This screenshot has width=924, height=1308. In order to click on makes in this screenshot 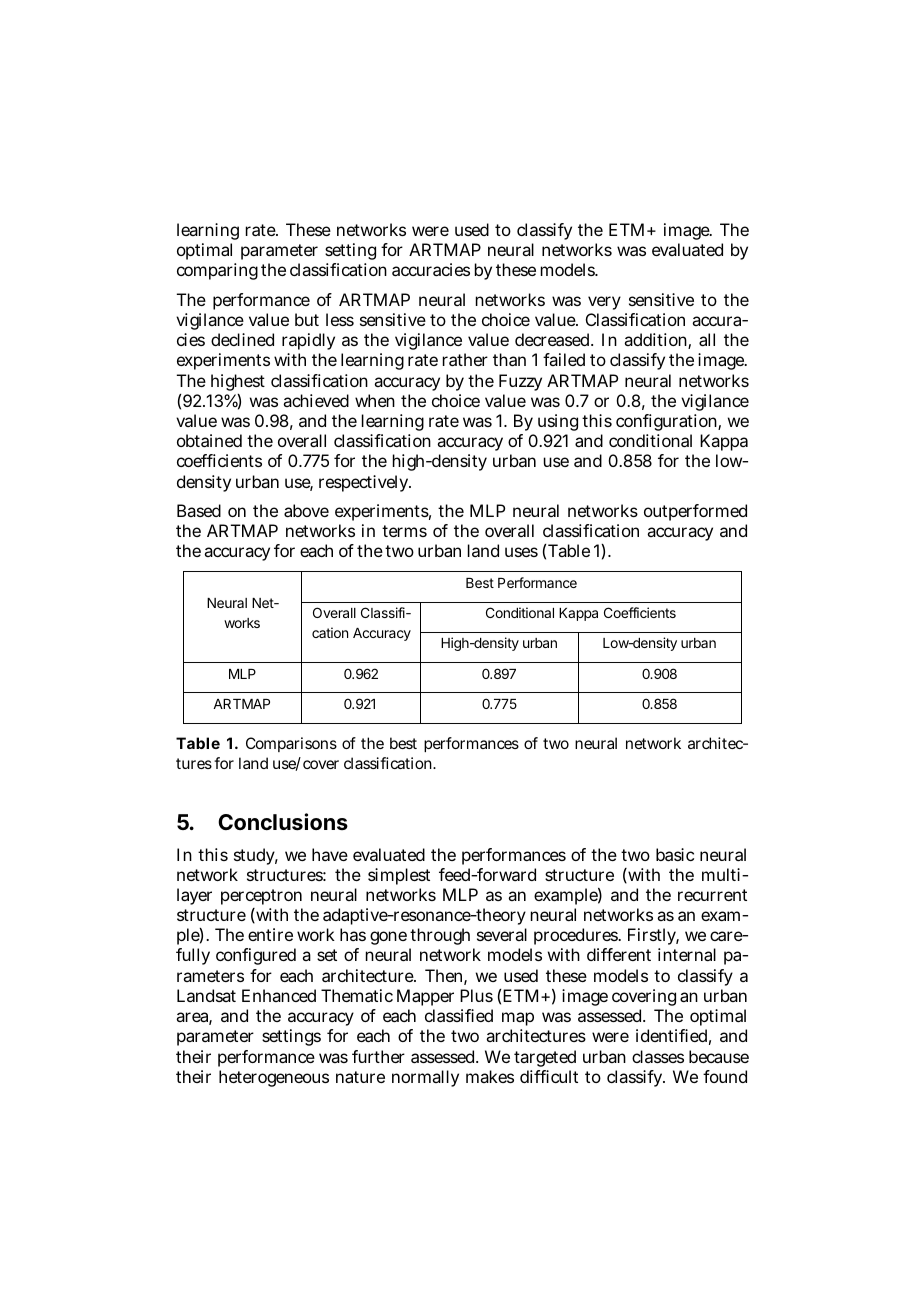, I will do `click(490, 1076)`.
